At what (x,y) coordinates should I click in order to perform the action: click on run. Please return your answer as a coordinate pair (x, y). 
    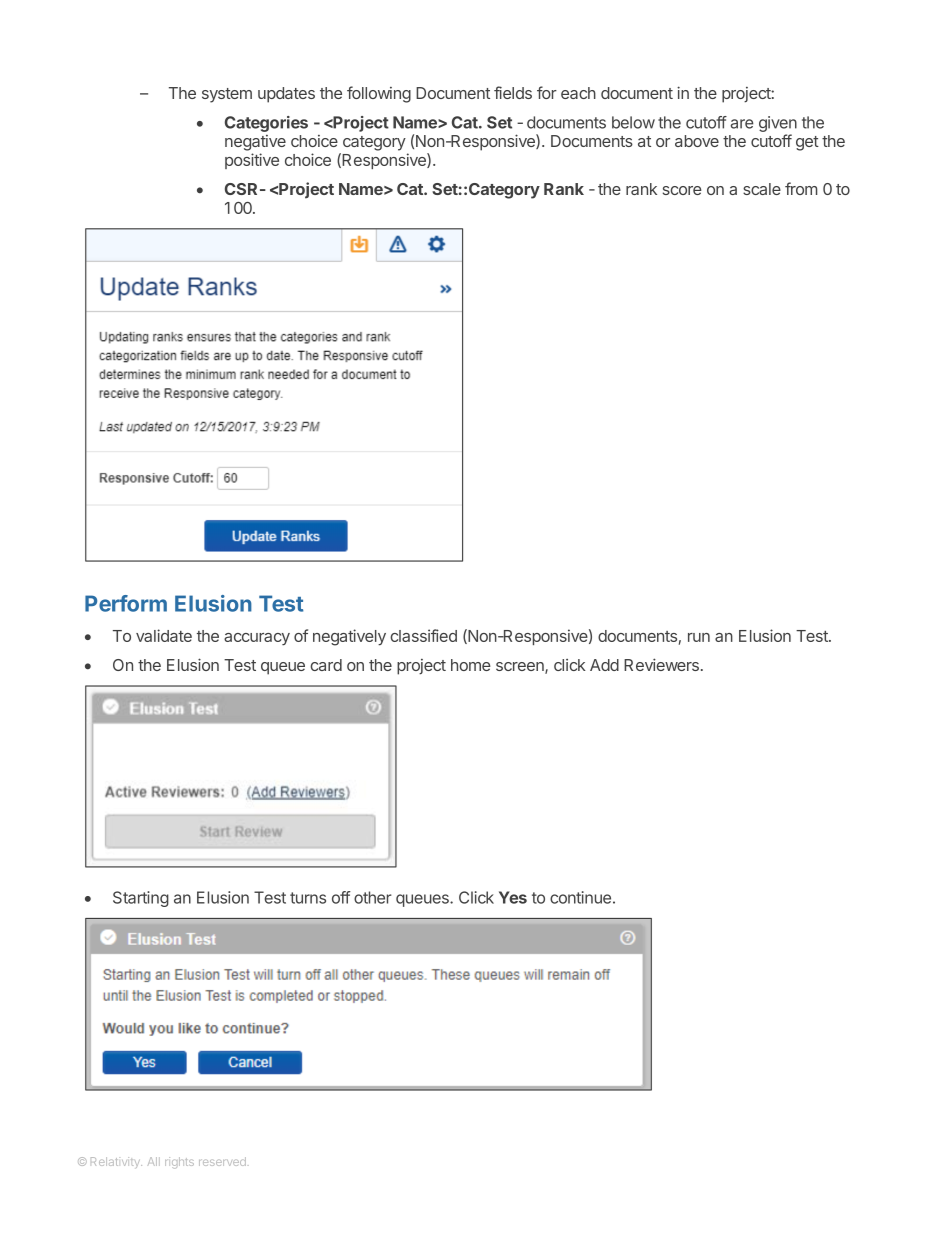
    Looking at the image, I should click on (699, 637).
